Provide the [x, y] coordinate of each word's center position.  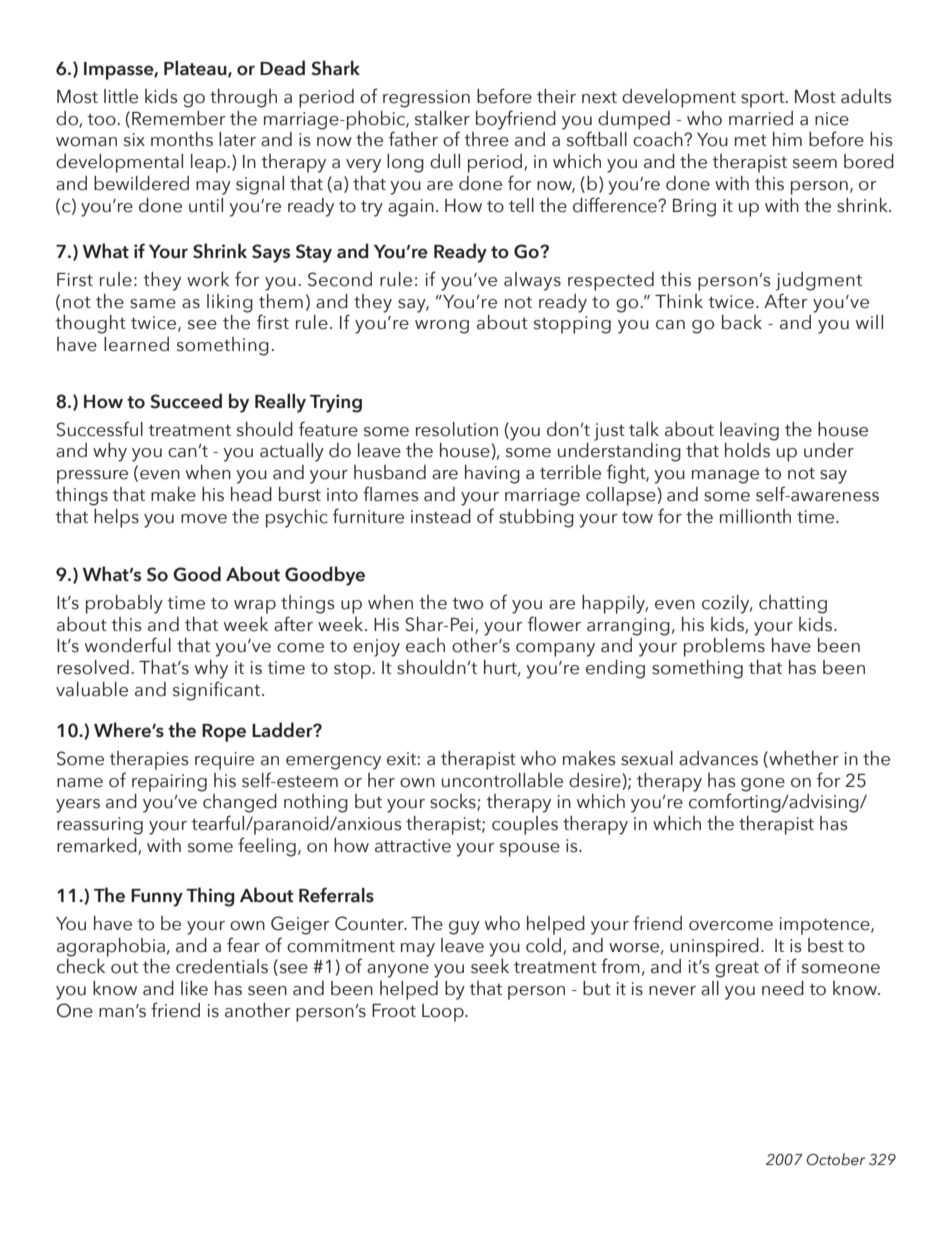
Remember [179, 118]
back [742, 322]
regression [426, 99]
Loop [444, 1013]
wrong [442, 327]
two [467, 604]
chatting [793, 604]
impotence [826, 926]
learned [136, 344]
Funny [157, 898]
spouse [530, 850]
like [194, 988]
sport [764, 100]
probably [124, 604]
